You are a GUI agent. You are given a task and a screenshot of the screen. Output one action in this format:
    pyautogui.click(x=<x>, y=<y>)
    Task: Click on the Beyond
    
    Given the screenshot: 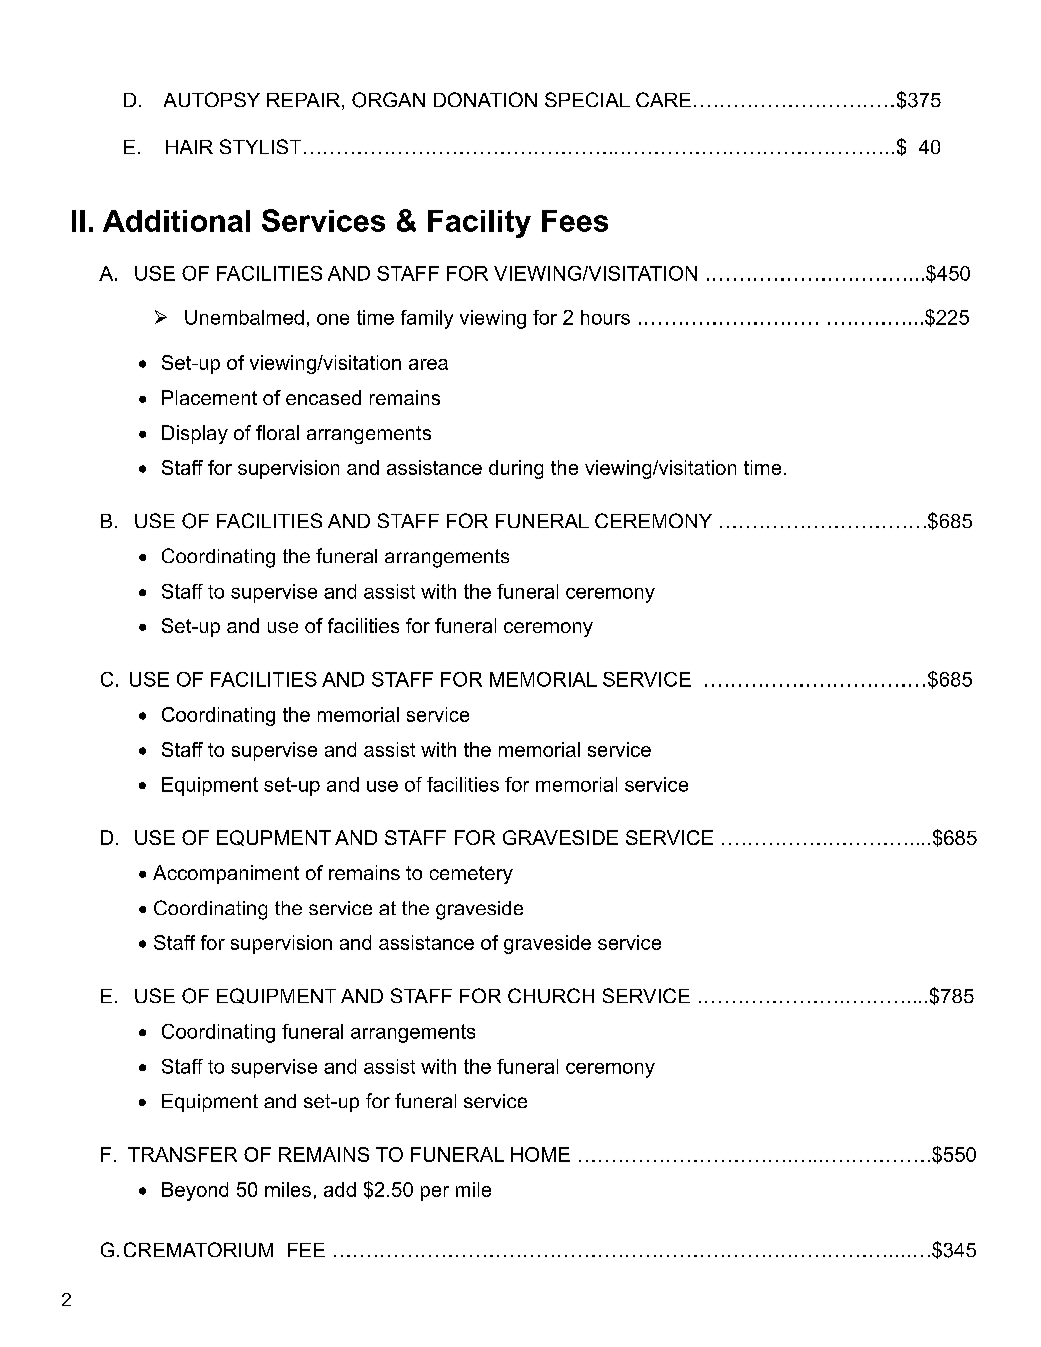 What is the action you would take?
    pyautogui.click(x=195, y=1191)
